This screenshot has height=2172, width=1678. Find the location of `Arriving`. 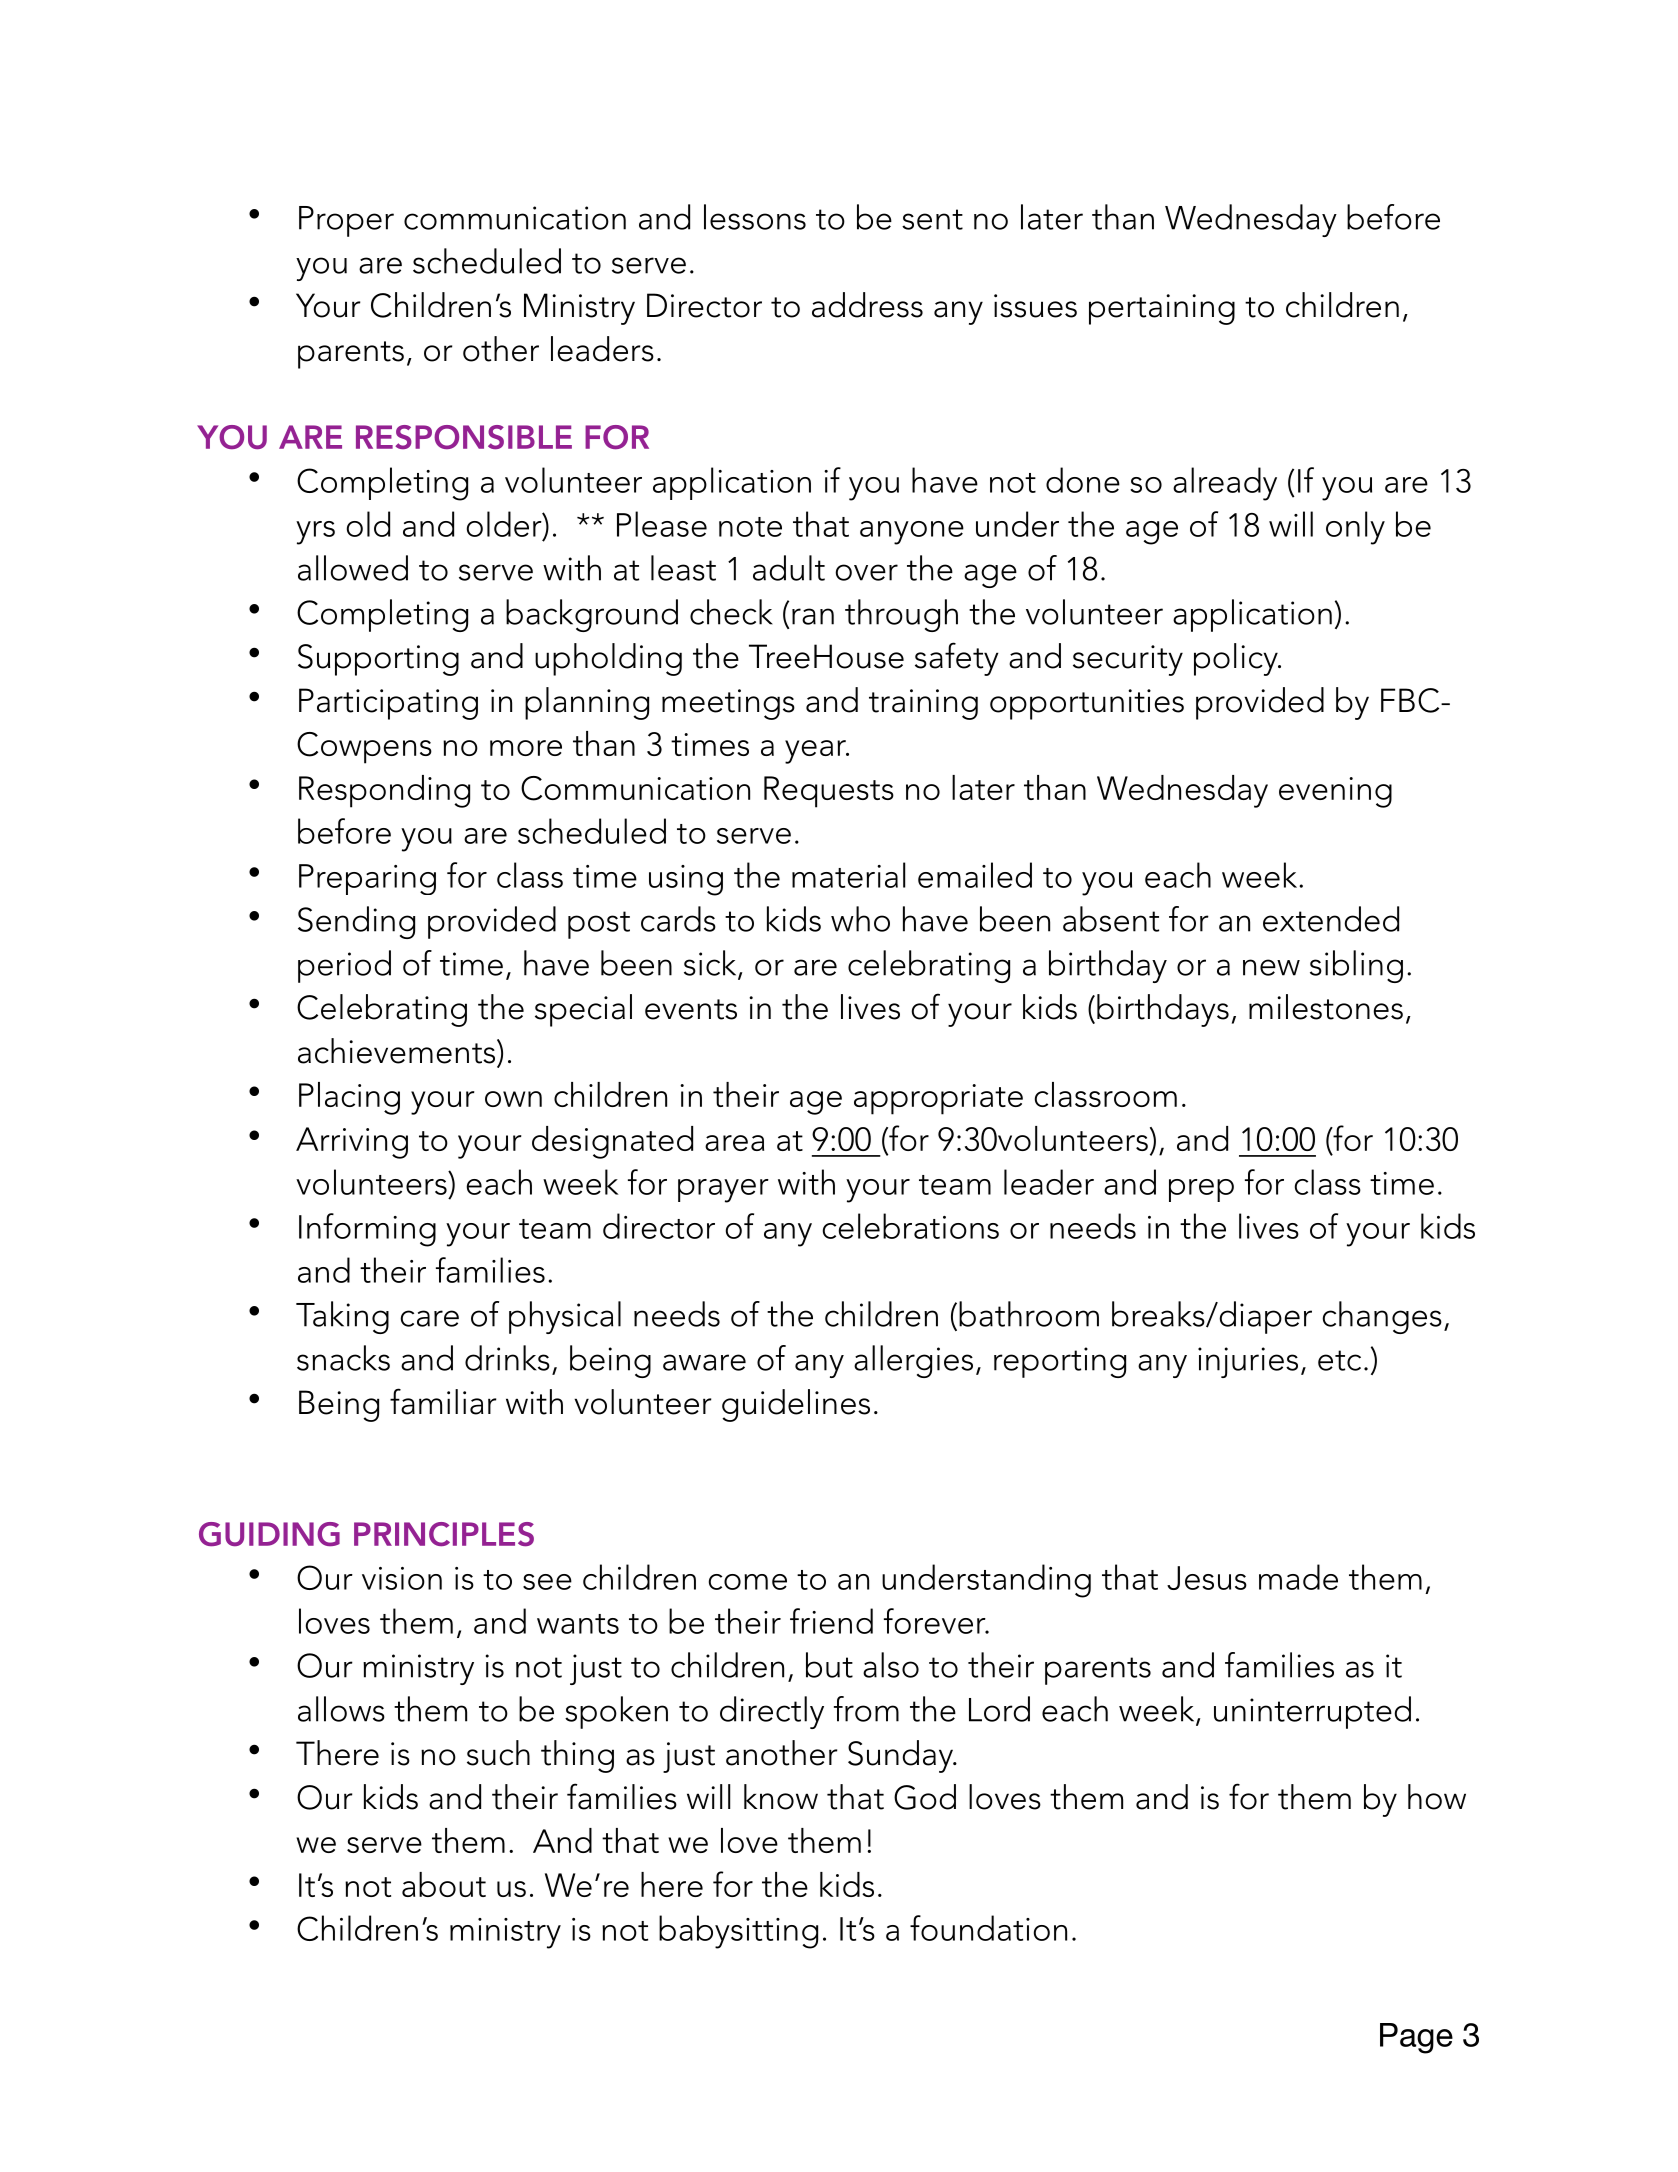

Arriving is located at coordinates (352, 1143).
